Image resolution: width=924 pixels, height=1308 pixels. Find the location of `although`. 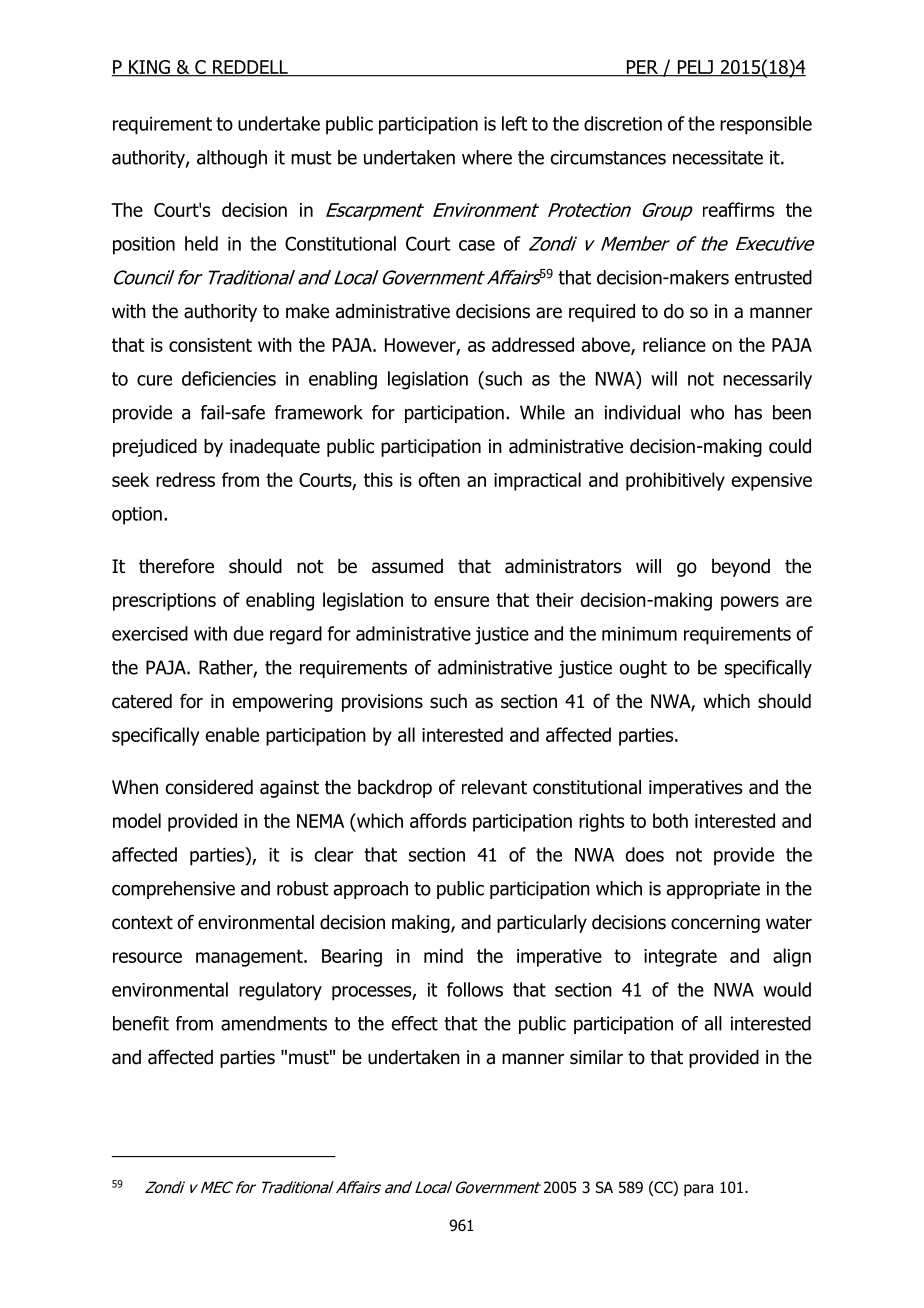

although is located at coordinates (232, 159).
